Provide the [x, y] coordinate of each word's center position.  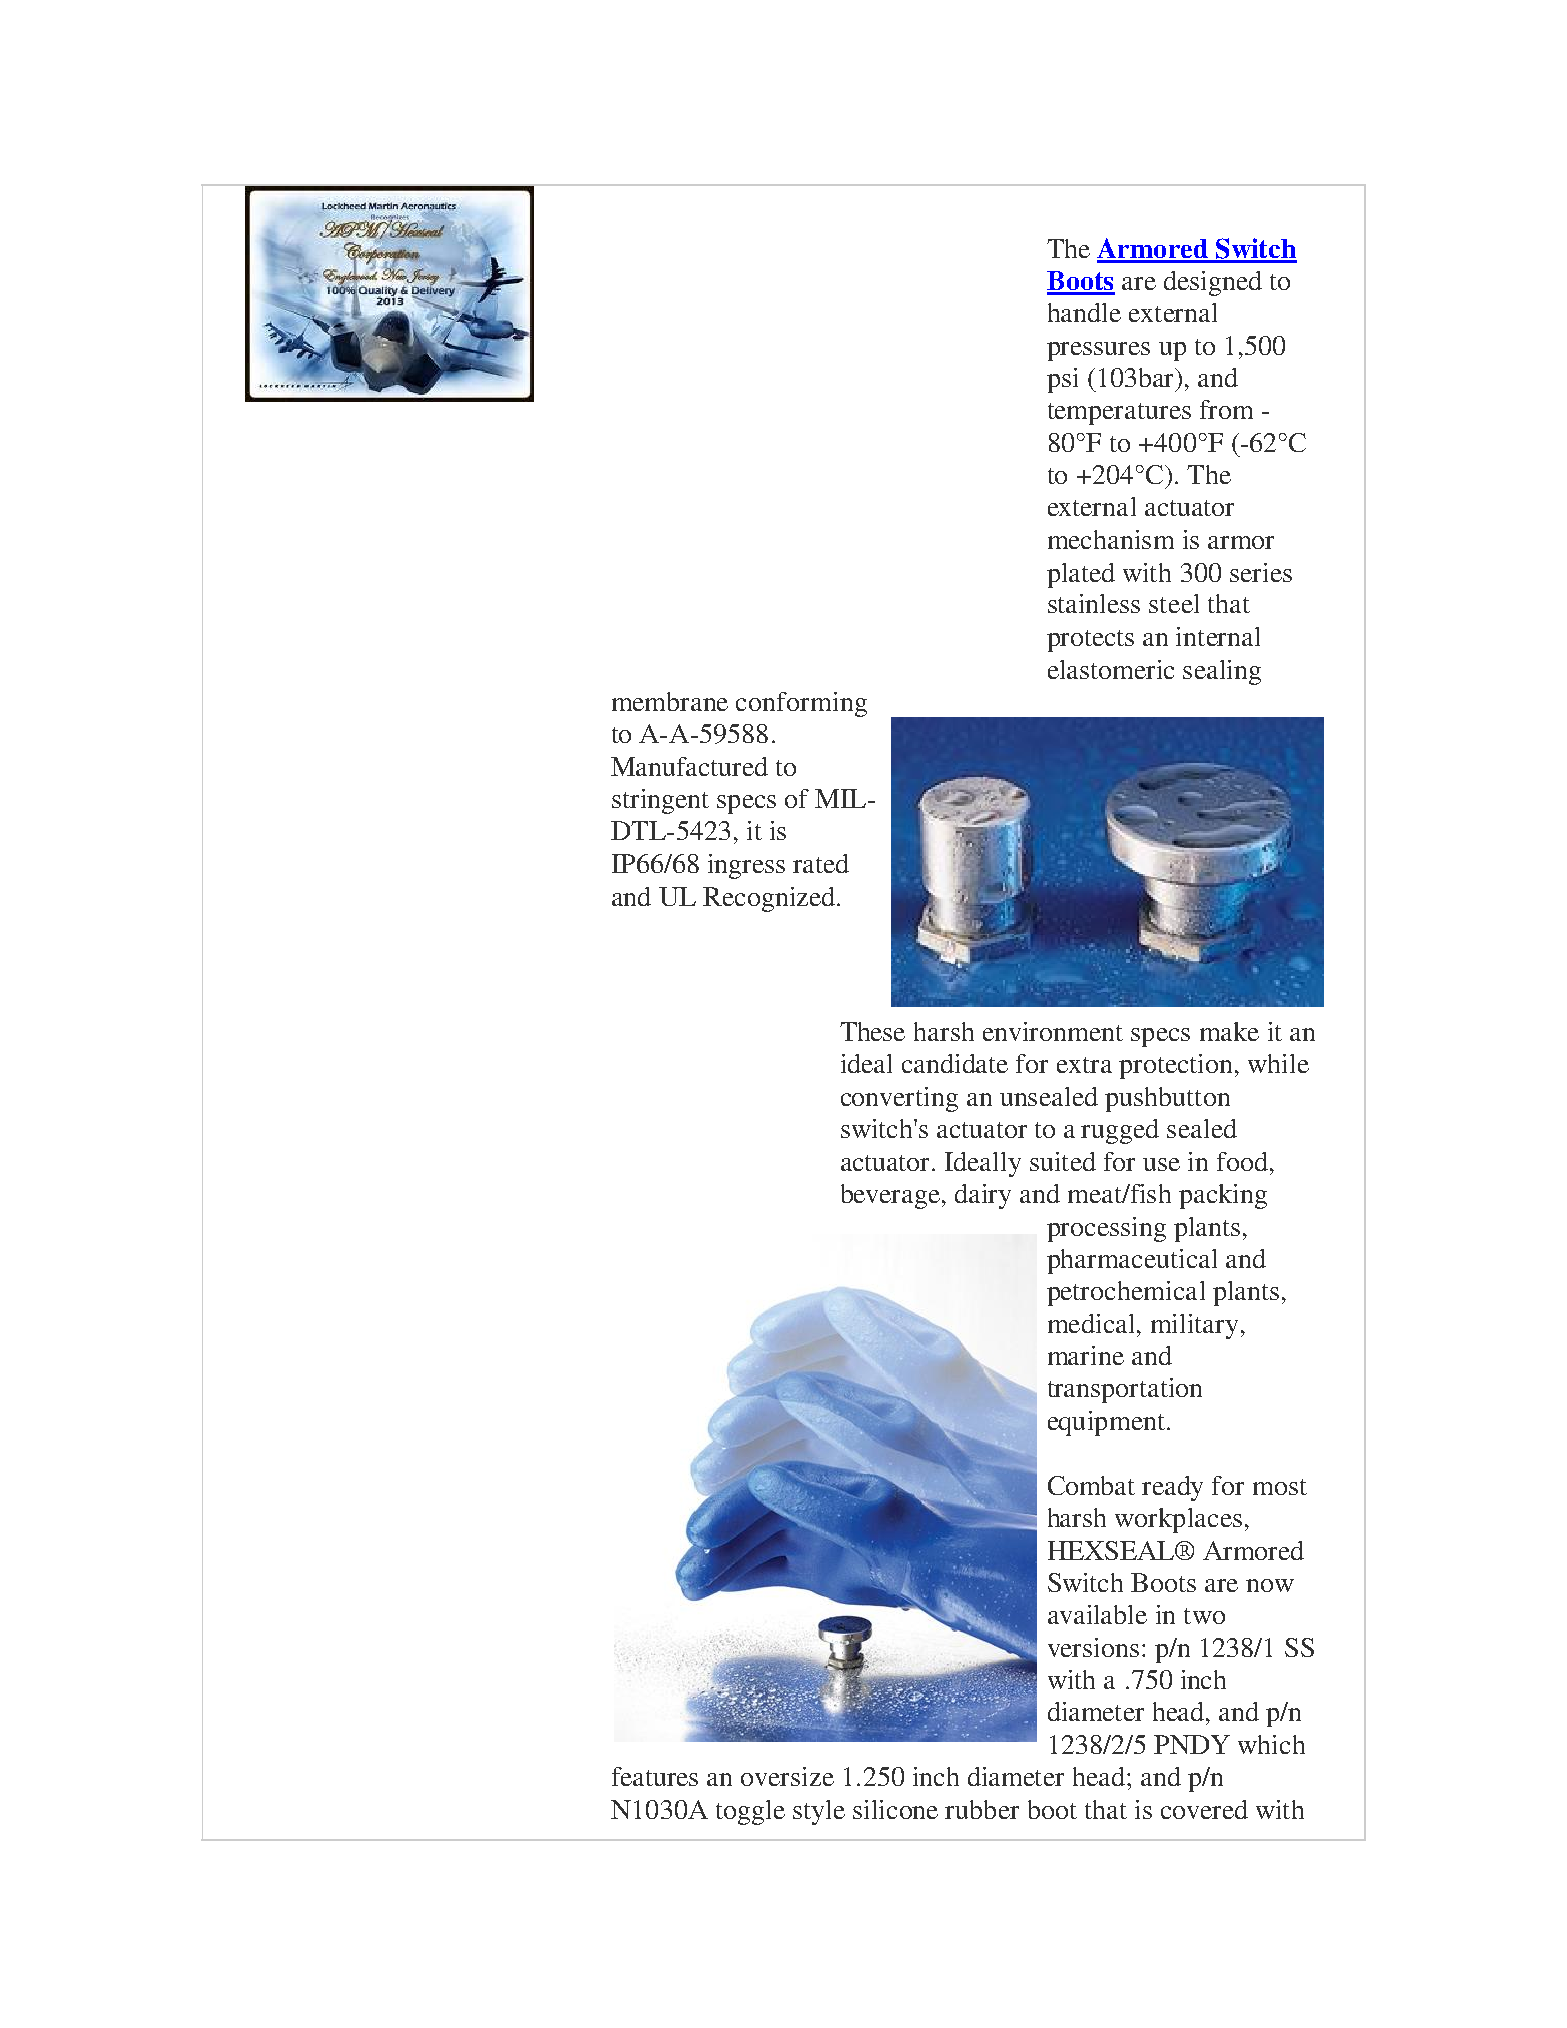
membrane [670, 701]
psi [1062, 380]
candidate [955, 1063]
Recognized [770, 899]
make [1229, 1031]
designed [1213, 283]
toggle [750, 1812]
